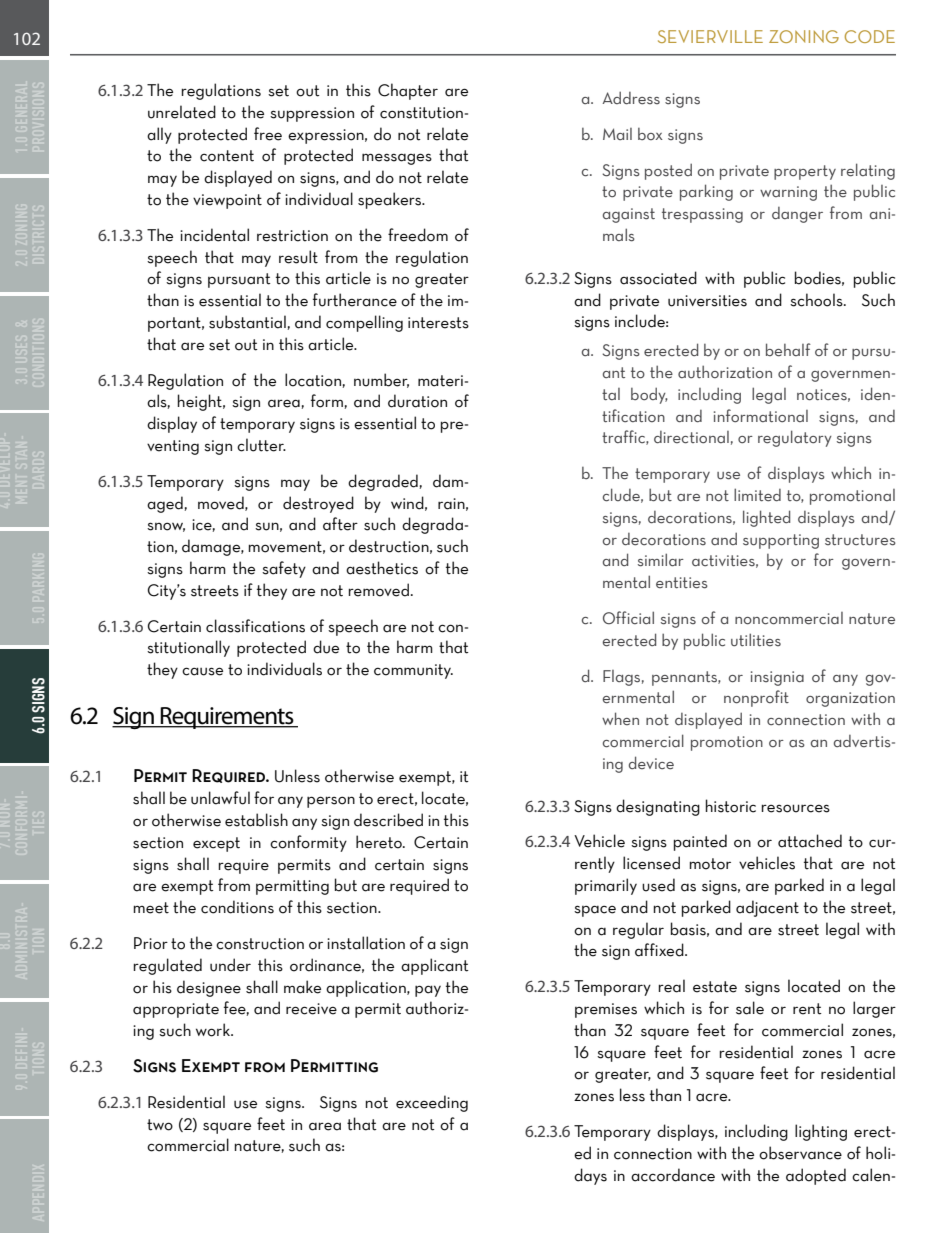 This page has width=952, height=1233. Describe the element at coordinates (870, 36) in the page. I see `CODE` at that location.
